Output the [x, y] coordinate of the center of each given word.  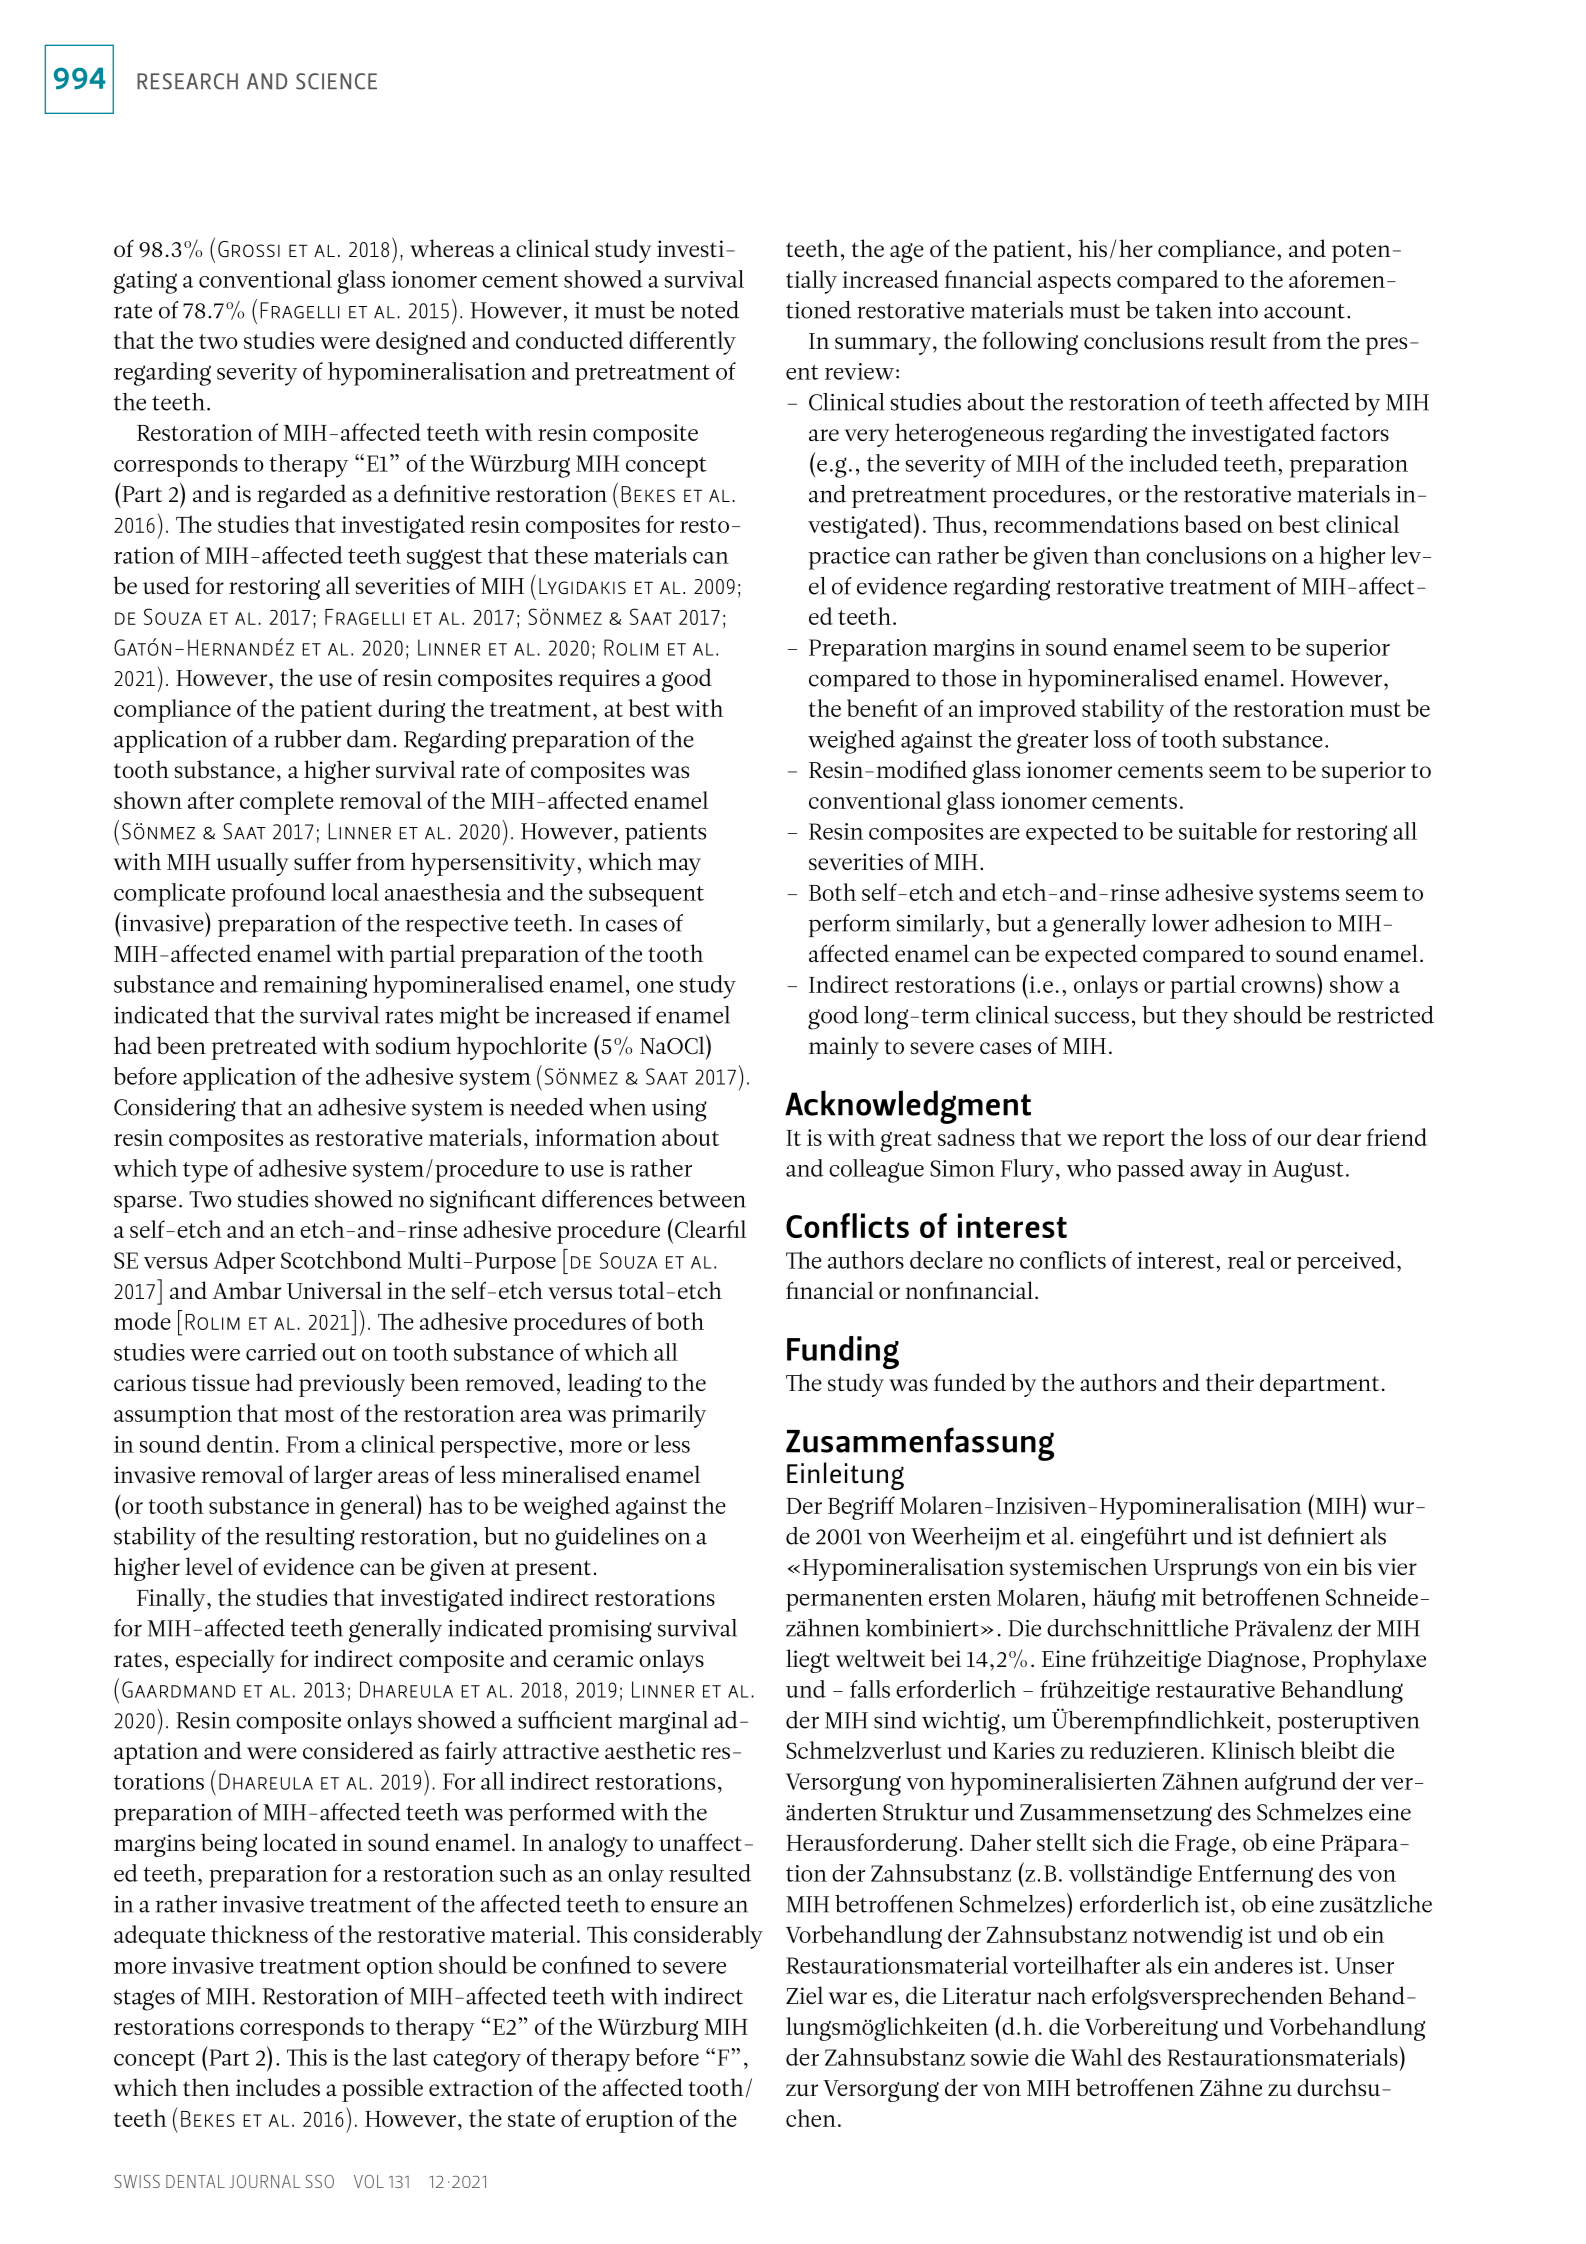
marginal [663, 1723]
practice [849, 558]
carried [281, 1352]
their [1230, 1382]
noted [710, 310]
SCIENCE [336, 81]
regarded [302, 496]
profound [279, 895]
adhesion [1260, 923]
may [679, 867]
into [1238, 310]
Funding [843, 1352]
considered [358, 1750]
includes [278, 2087]
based [1213, 524]
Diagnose [1253, 1661]
